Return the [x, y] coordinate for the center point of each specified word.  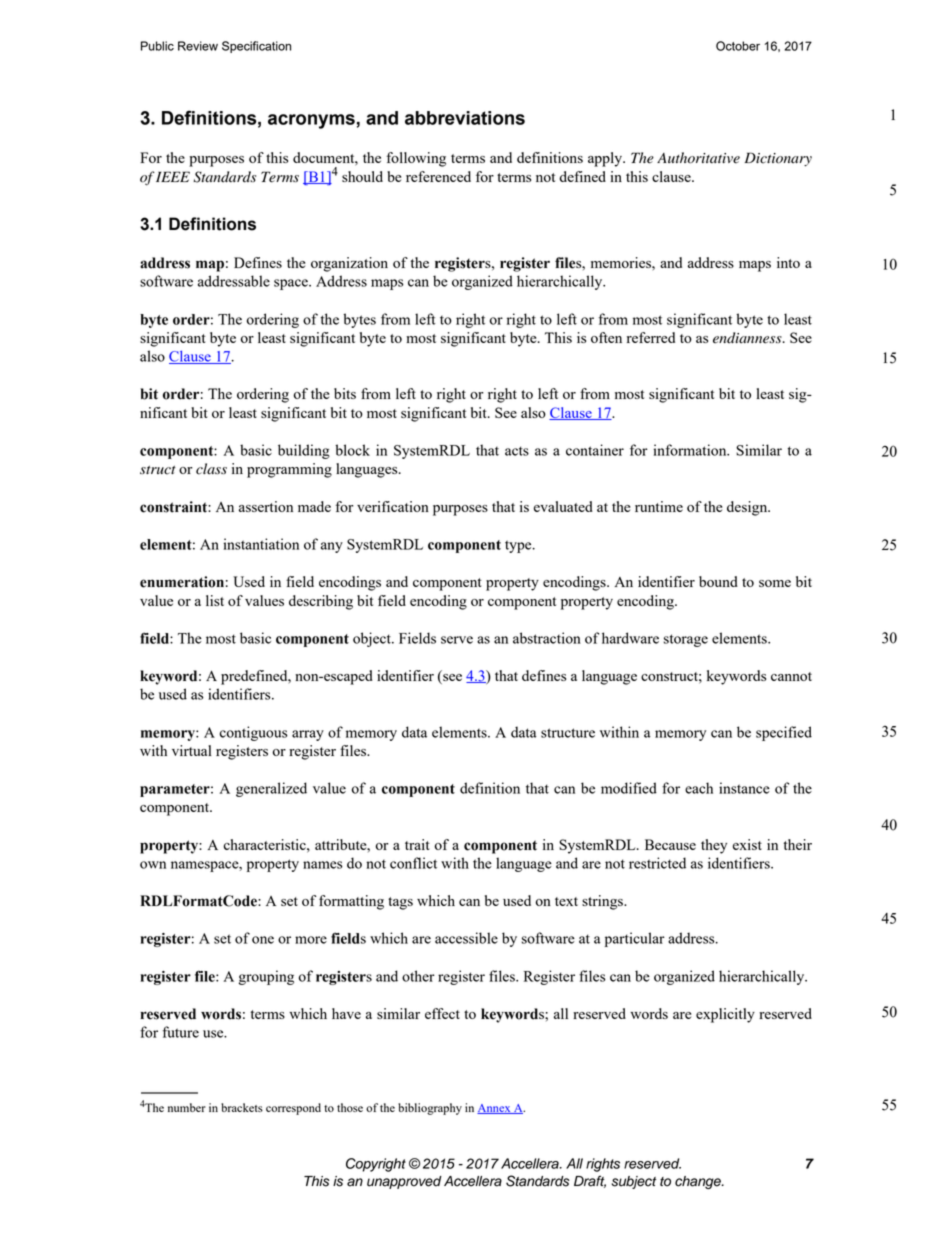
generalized [271, 789]
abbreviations [465, 118]
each [699, 788]
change [699, 1182]
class [211, 469]
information [691, 450]
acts [517, 451]
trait [417, 844]
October [738, 46]
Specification [256, 47]
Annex [495, 1109]
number [187, 1107]
